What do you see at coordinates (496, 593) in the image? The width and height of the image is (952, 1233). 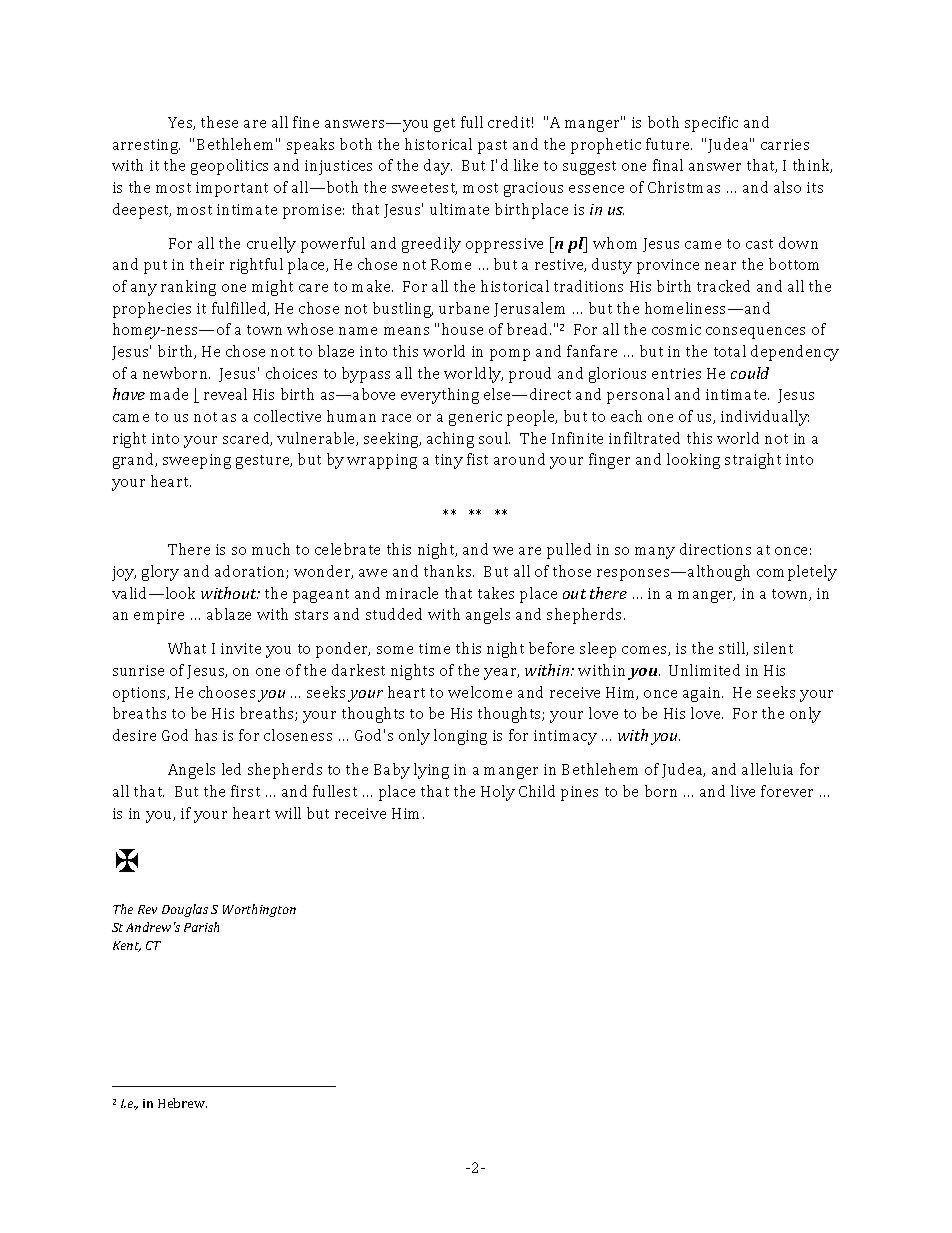 I see `takes` at bounding box center [496, 593].
